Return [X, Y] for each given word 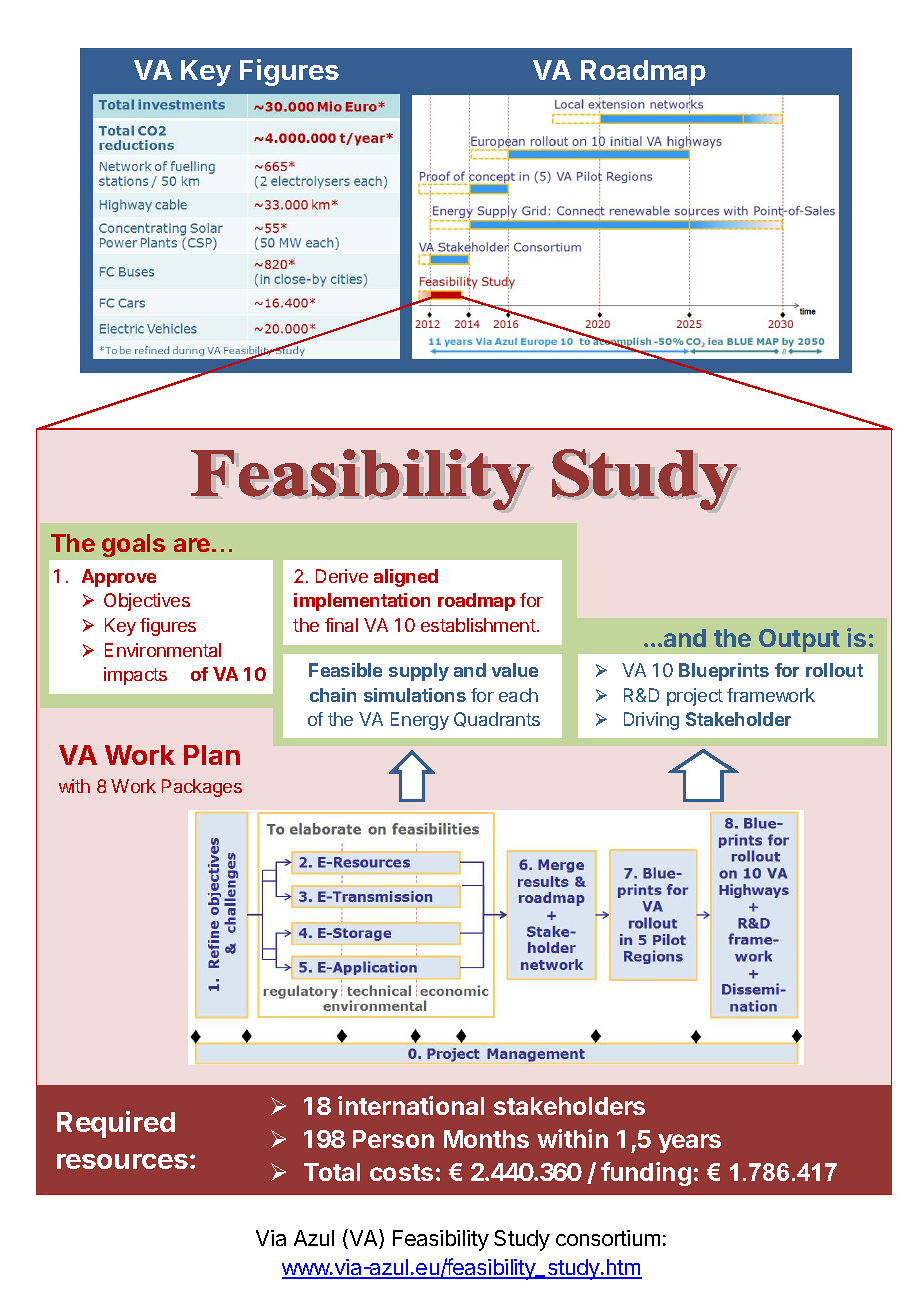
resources [122, 1161]
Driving [651, 721]
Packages [202, 788]
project [695, 697]
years [689, 1143]
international [411, 1105]
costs [401, 1172]
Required [116, 1124]
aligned [406, 578]
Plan [212, 755]
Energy [420, 721]
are [192, 545]
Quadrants [497, 719]
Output [799, 640]
